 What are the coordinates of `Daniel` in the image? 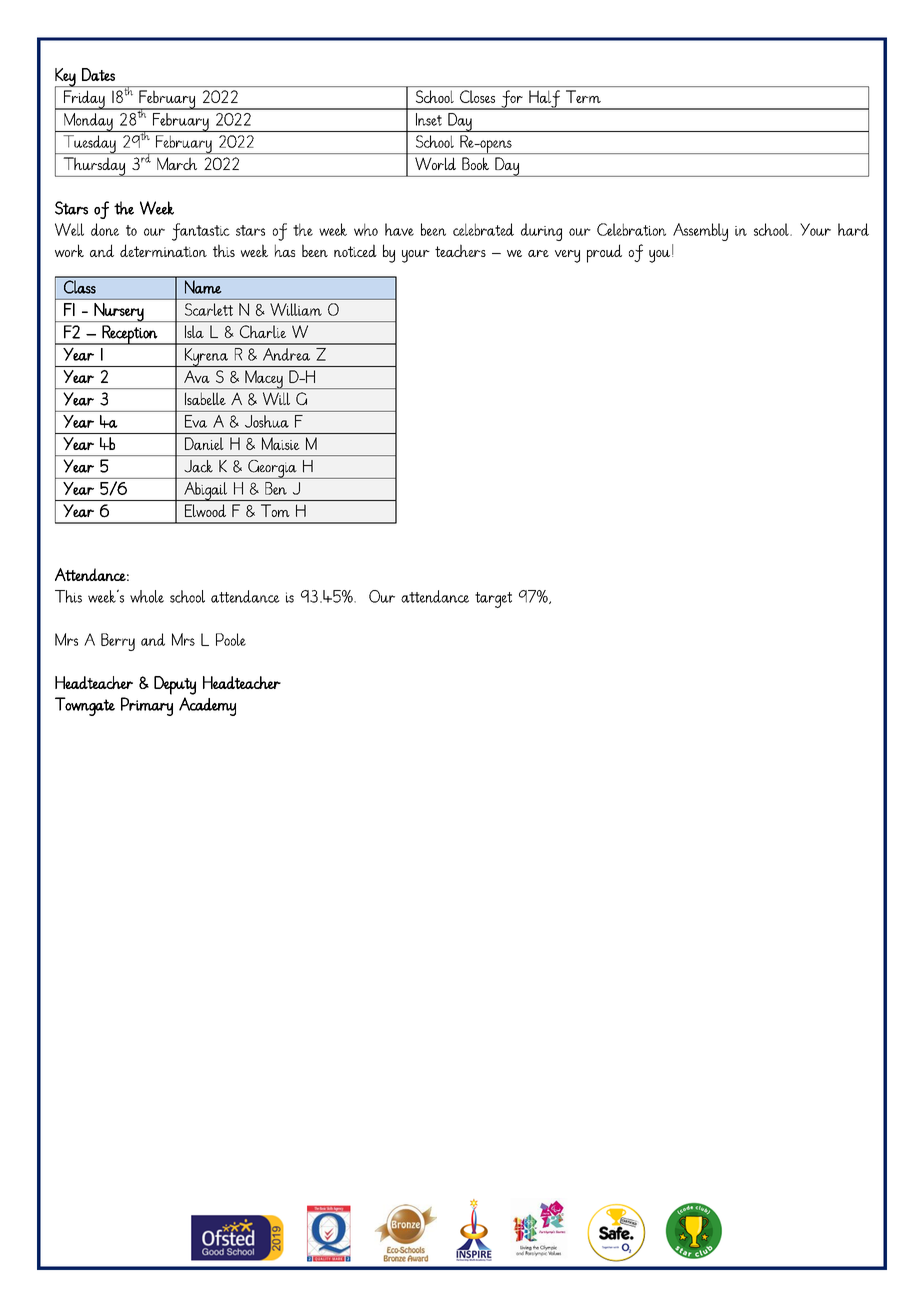 It's located at (204, 443).
